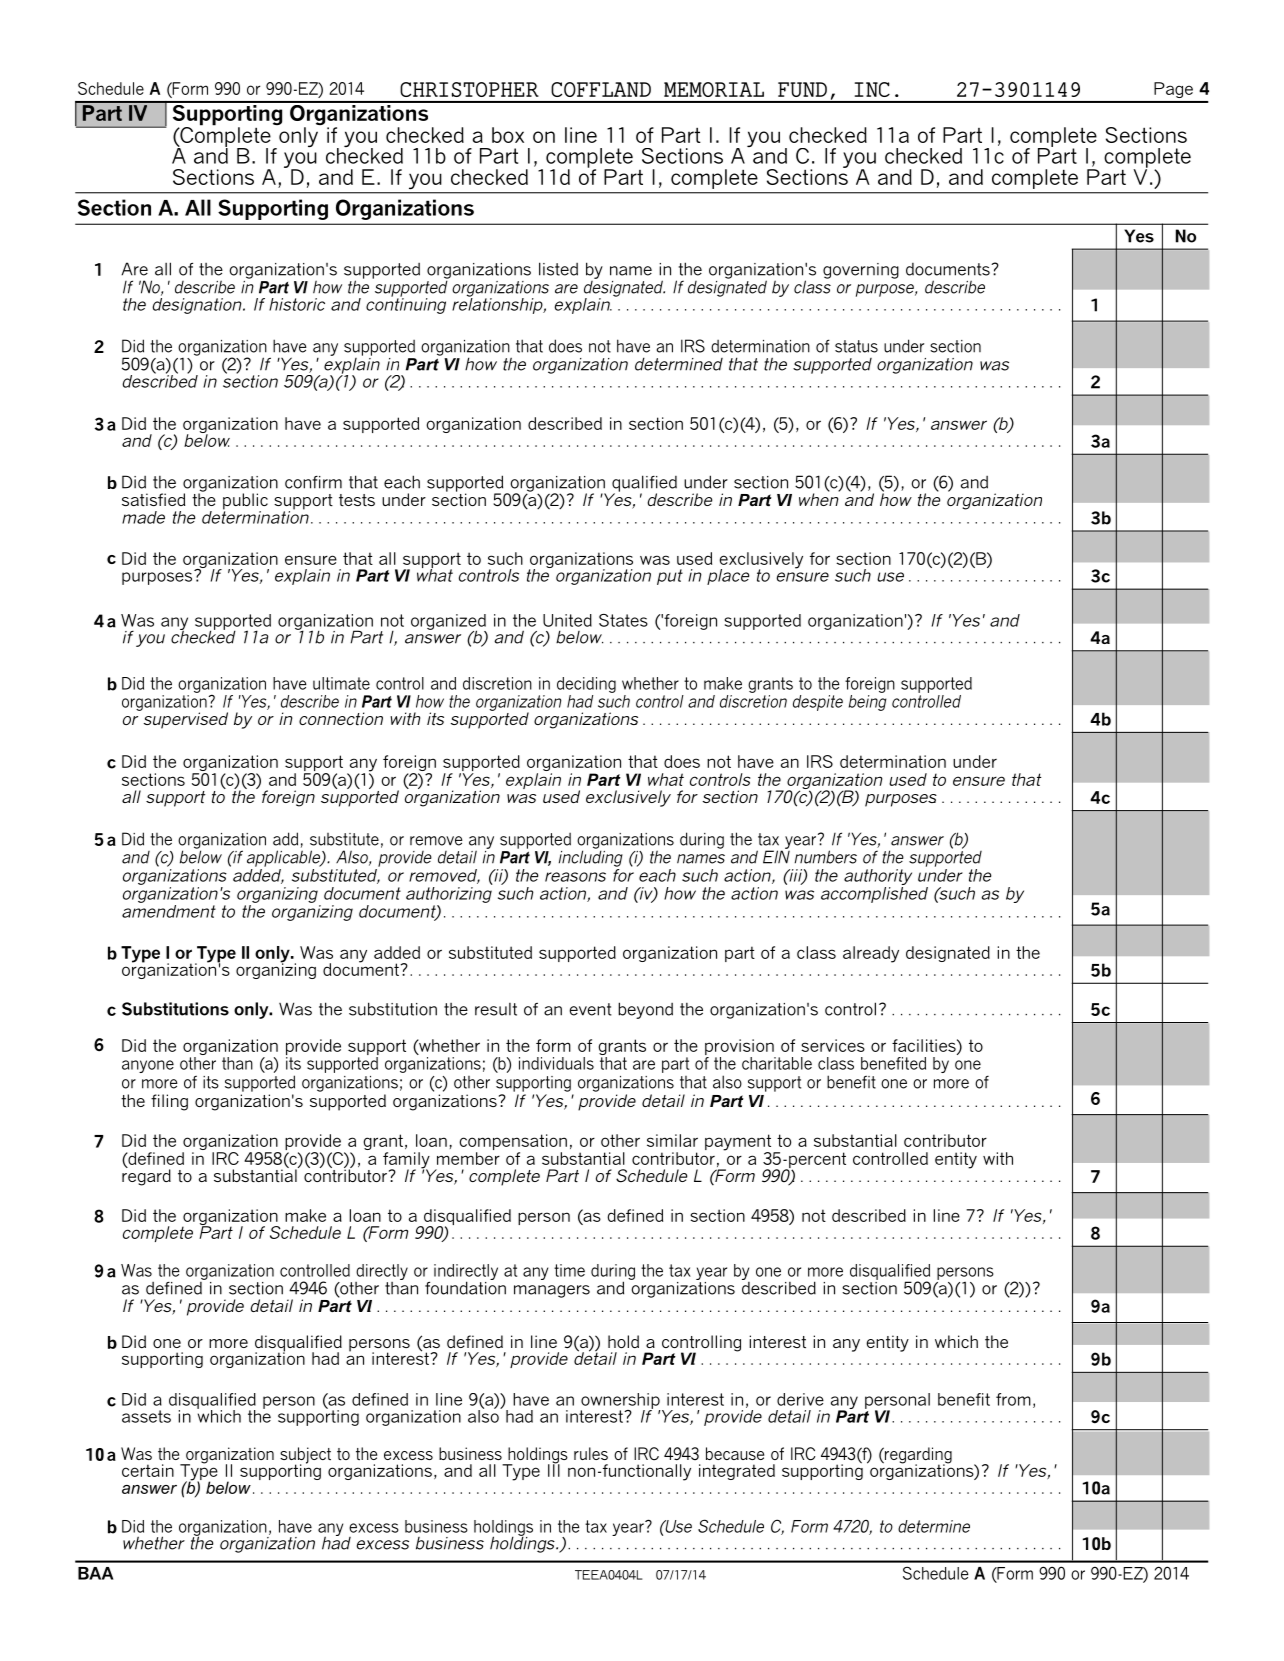 The image size is (1284, 1661). I want to click on beyond, so click(645, 1010).
